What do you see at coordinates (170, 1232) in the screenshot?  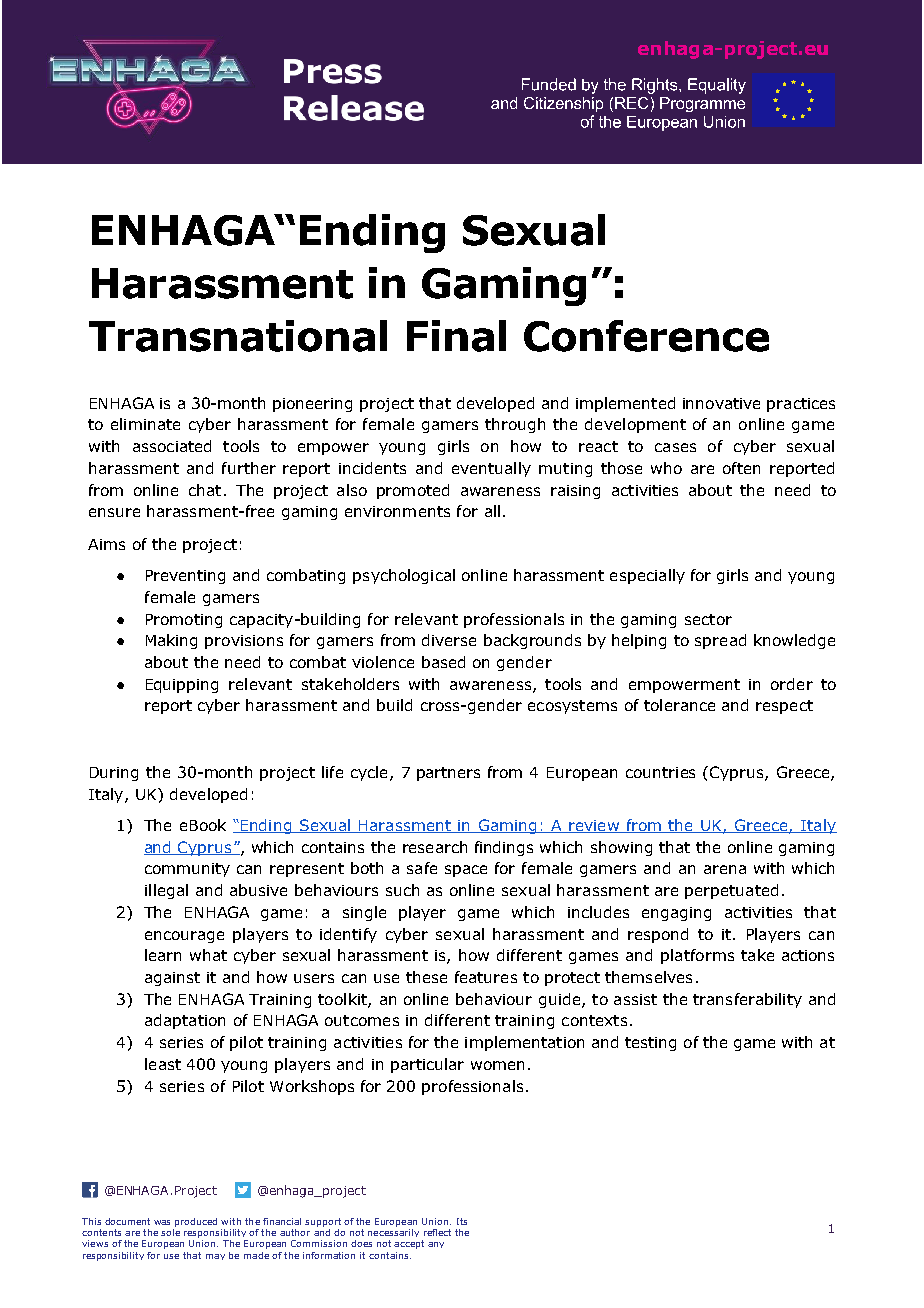 I see `sole` at bounding box center [170, 1232].
